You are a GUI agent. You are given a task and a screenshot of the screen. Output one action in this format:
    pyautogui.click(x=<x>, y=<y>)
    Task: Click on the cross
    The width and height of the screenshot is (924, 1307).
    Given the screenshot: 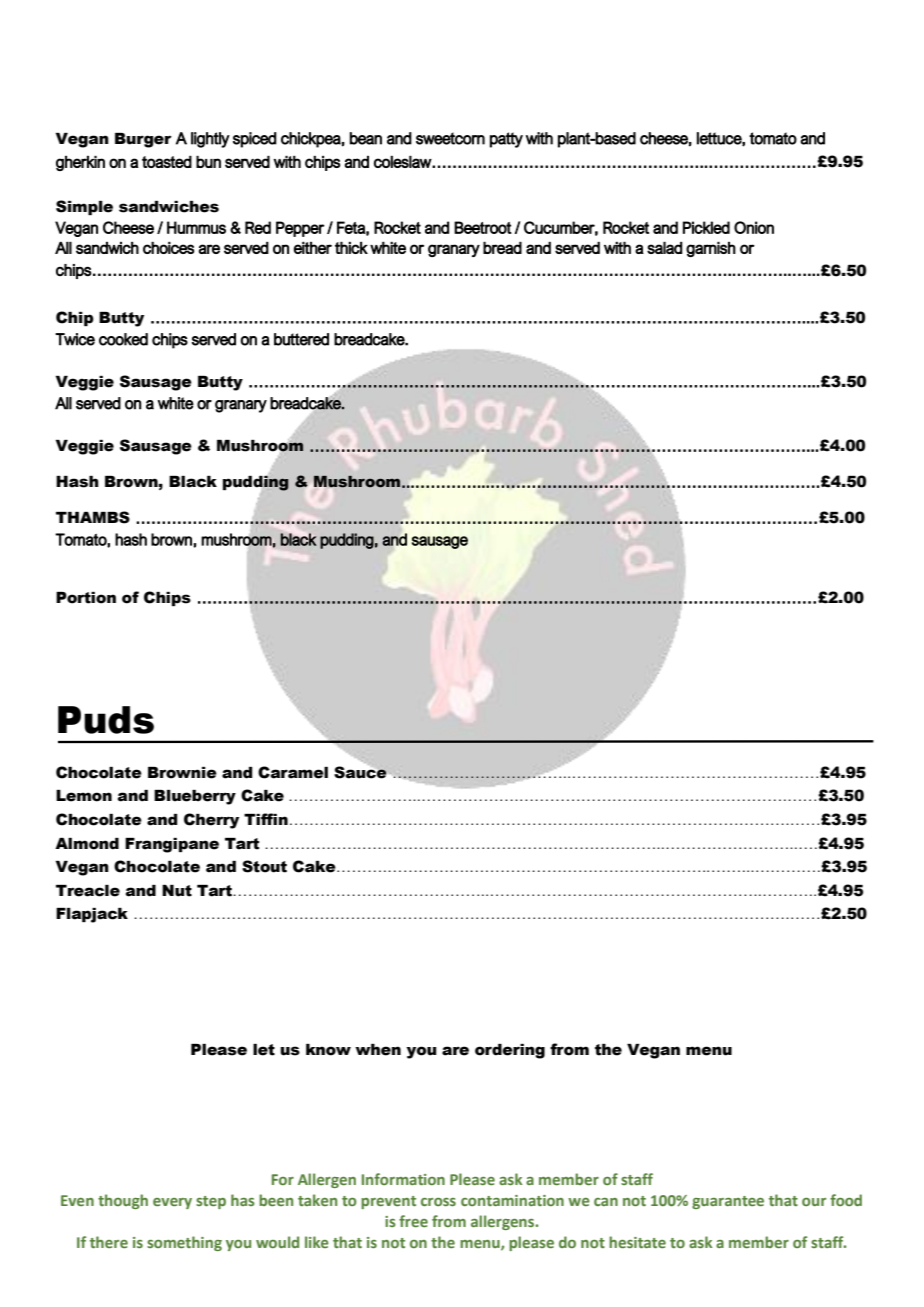 What is the action you would take?
    pyautogui.click(x=438, y=1202)
